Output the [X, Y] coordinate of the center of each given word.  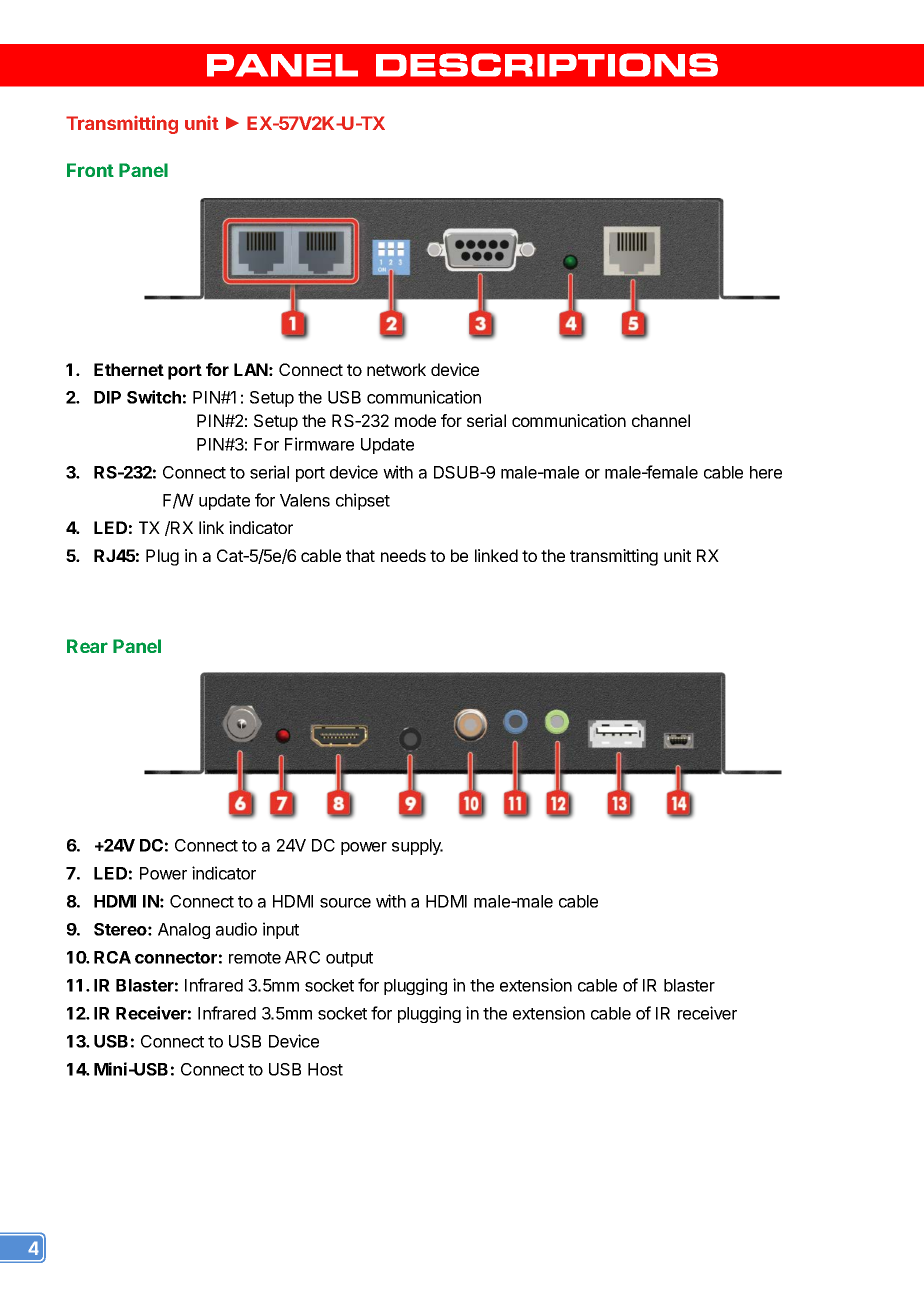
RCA [112, 957]
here [766, 472]
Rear [87, 646]
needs [403, 555]
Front [90, 170]
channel [661, 420]
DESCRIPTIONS [547, 65]
